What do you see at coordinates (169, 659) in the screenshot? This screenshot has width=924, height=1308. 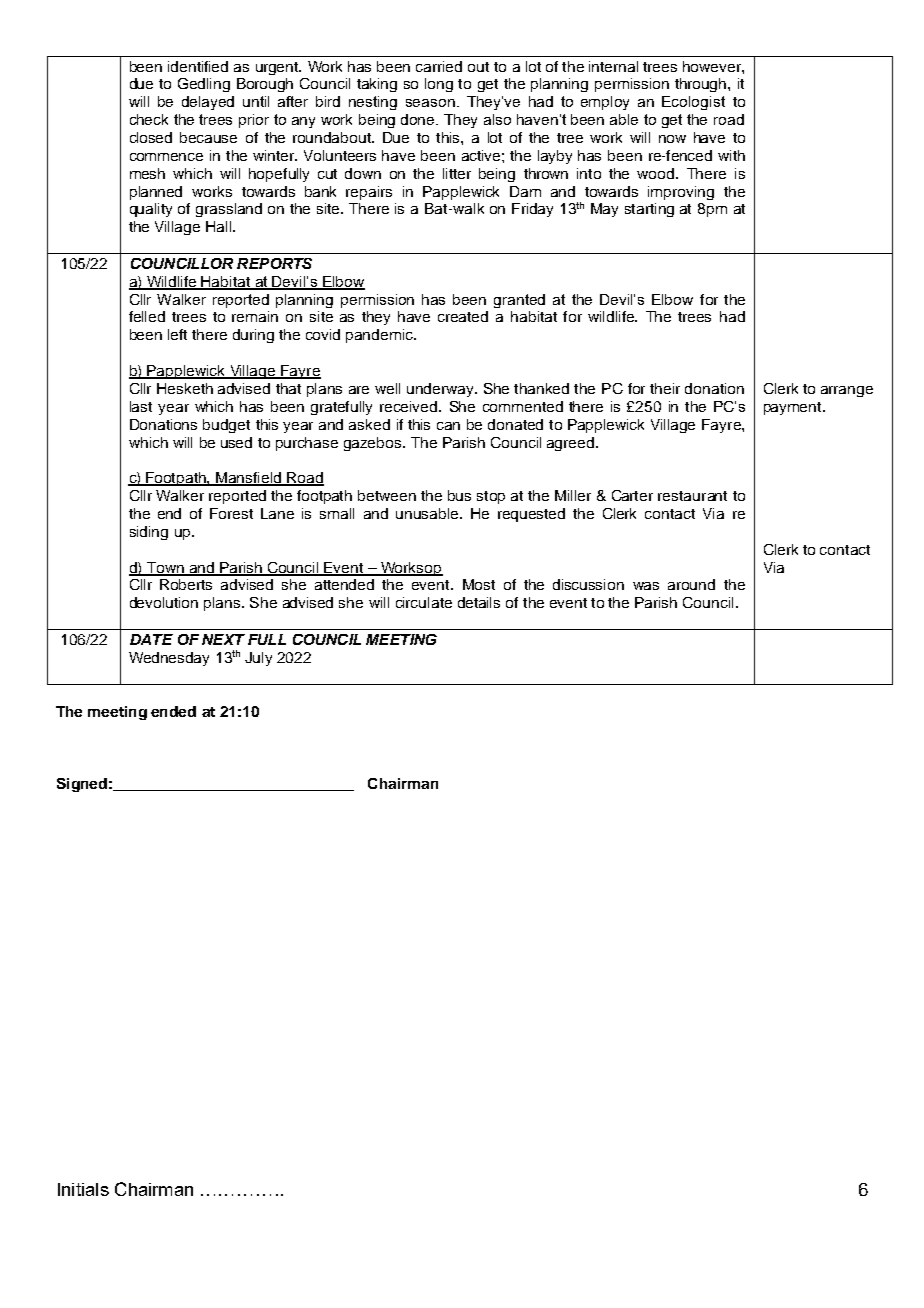 I see `Wednesday` at bounding box center [169, 659].
